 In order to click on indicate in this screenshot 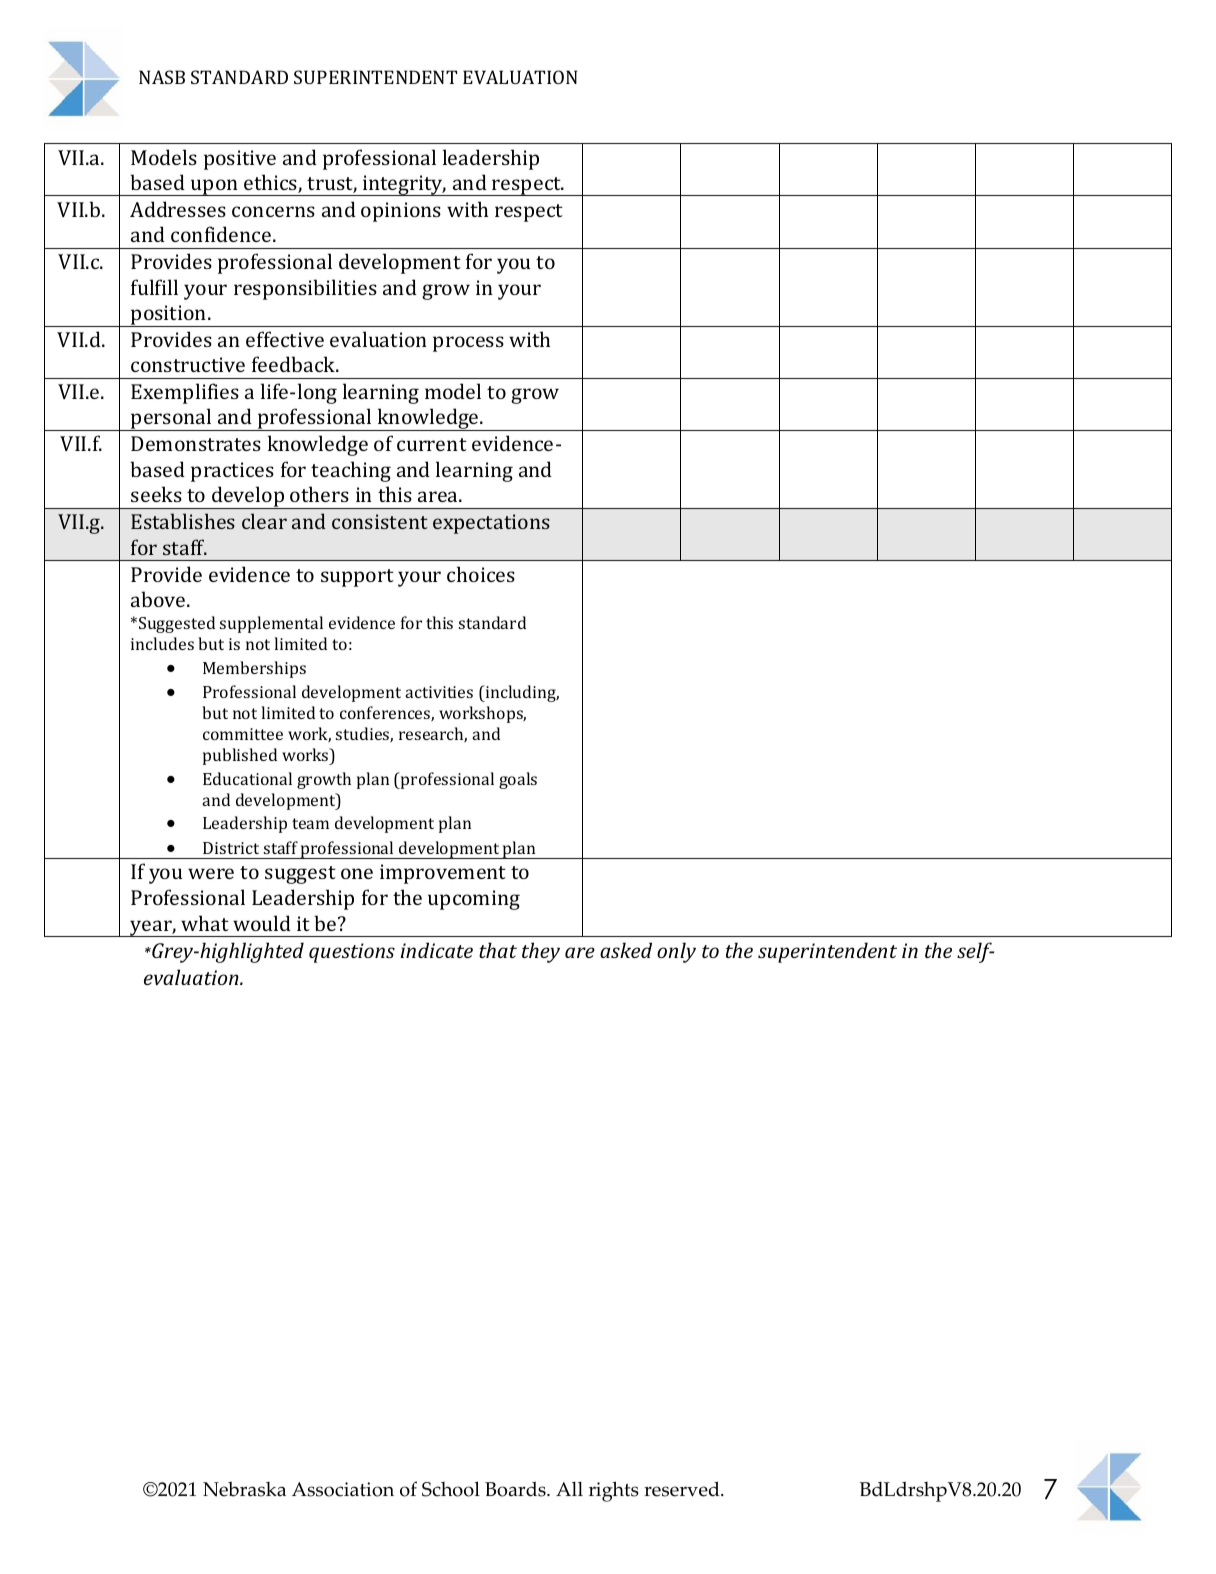, I will do `click(436, 950)`.
